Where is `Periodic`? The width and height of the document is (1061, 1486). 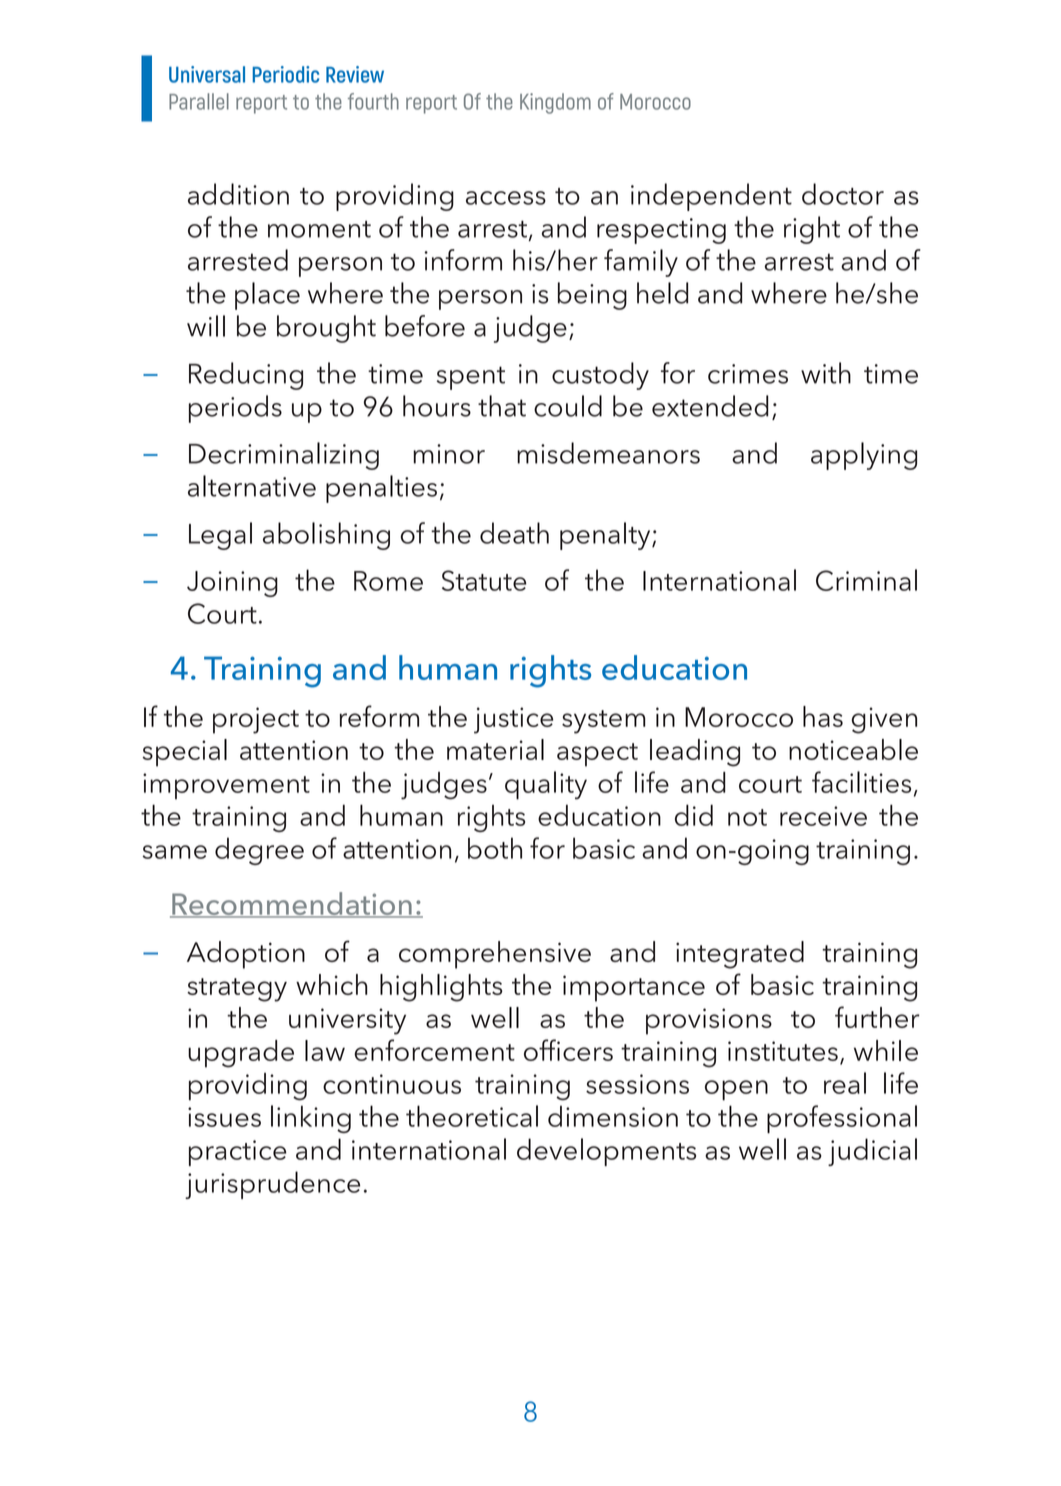
Periodic is located at coordinates (285, 74).
